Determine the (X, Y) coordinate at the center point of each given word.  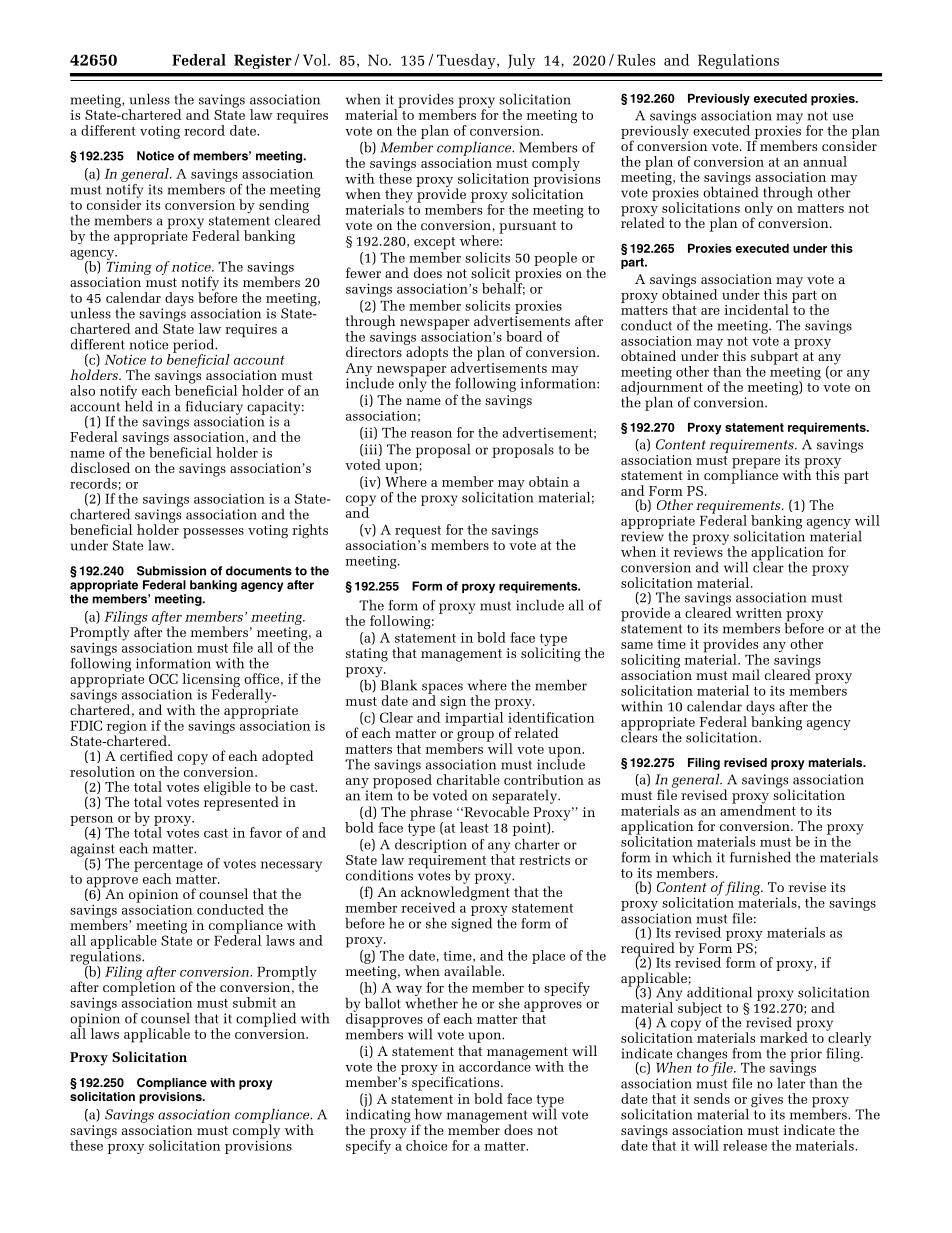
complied (266, 1020)
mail (746, 674)
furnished (760, 857)
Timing (129, 267)
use (842, 117)
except (434, 243)
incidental (756, 309)
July (521, 61)
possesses (213, 533)
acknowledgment (455, 894)
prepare (756, 464)
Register (263, 61)
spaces (442, 689)
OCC (163, 679)
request (418, 532)
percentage (168, 866)
